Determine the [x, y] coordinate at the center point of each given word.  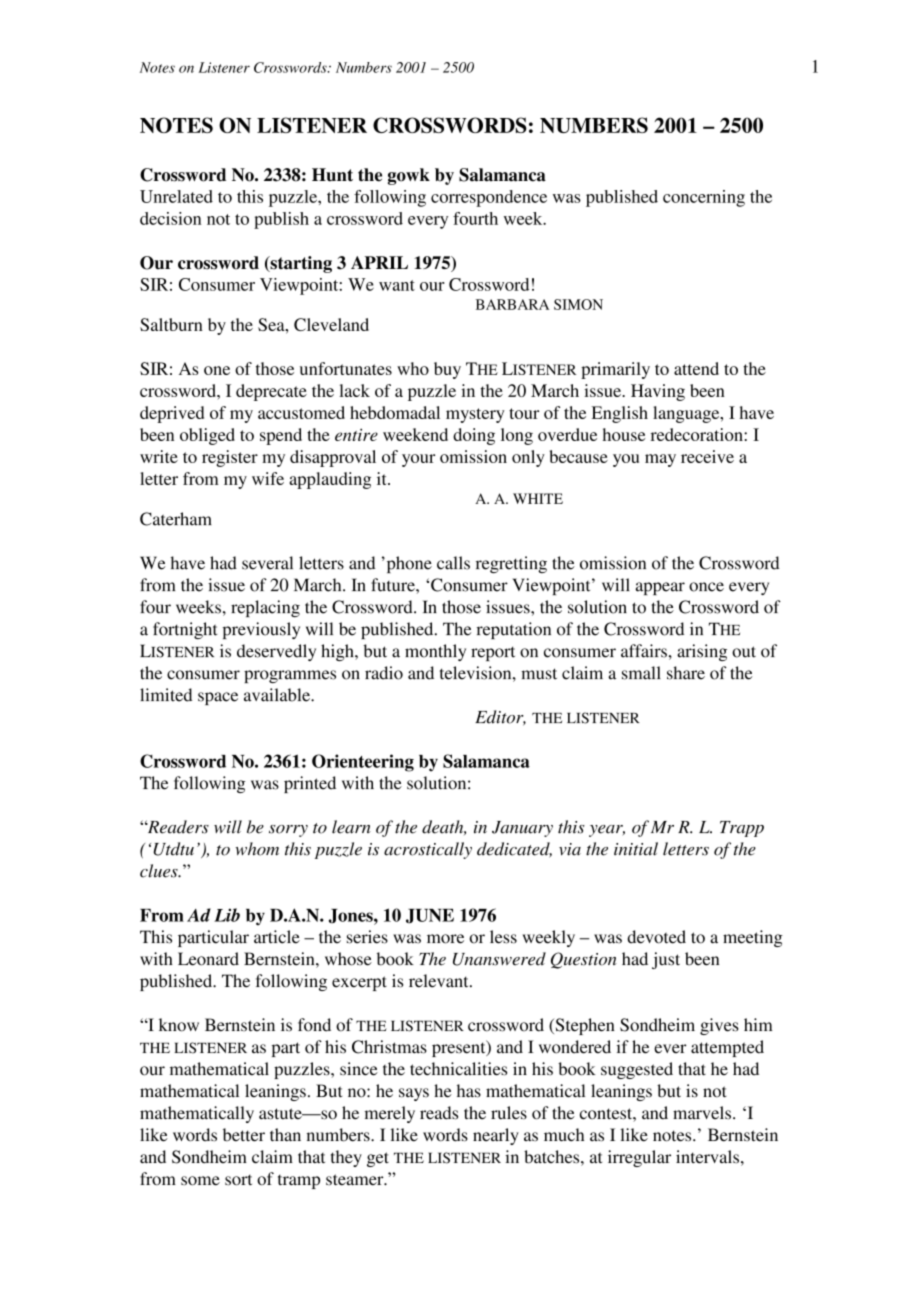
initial [636, 849]
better [244, 1135]
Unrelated [176, 196]
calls [453, 563]
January [522, 829]
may [660, 460]
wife [268, 478]
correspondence [489, 198]
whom [257, 849]
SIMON [578, 304]
